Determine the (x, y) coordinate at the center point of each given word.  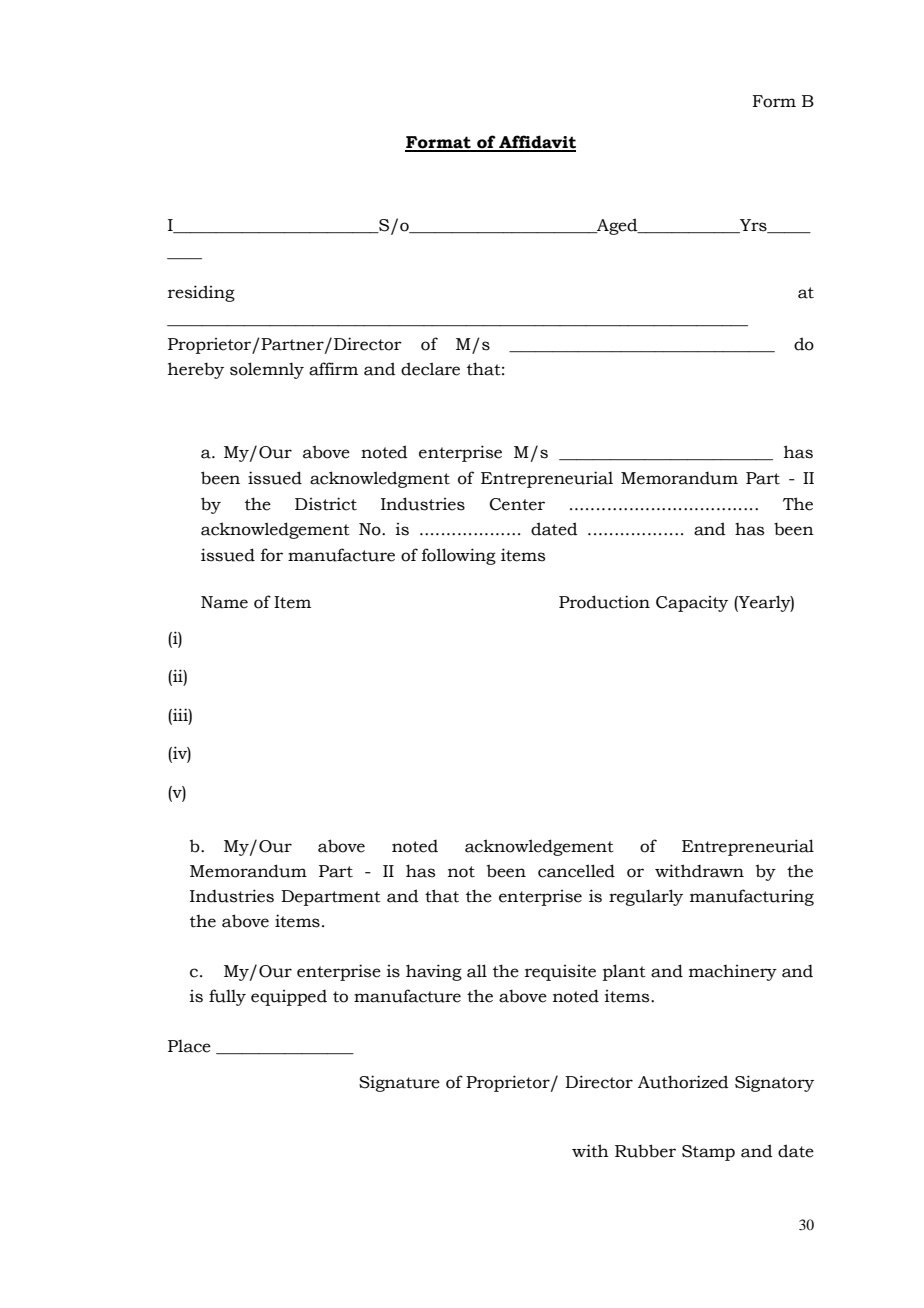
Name (224, 602)
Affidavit (536, 143)
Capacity (692, 604)
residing (201, 293)
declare (430, 369)
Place (189, 1046)
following (459, 556)
